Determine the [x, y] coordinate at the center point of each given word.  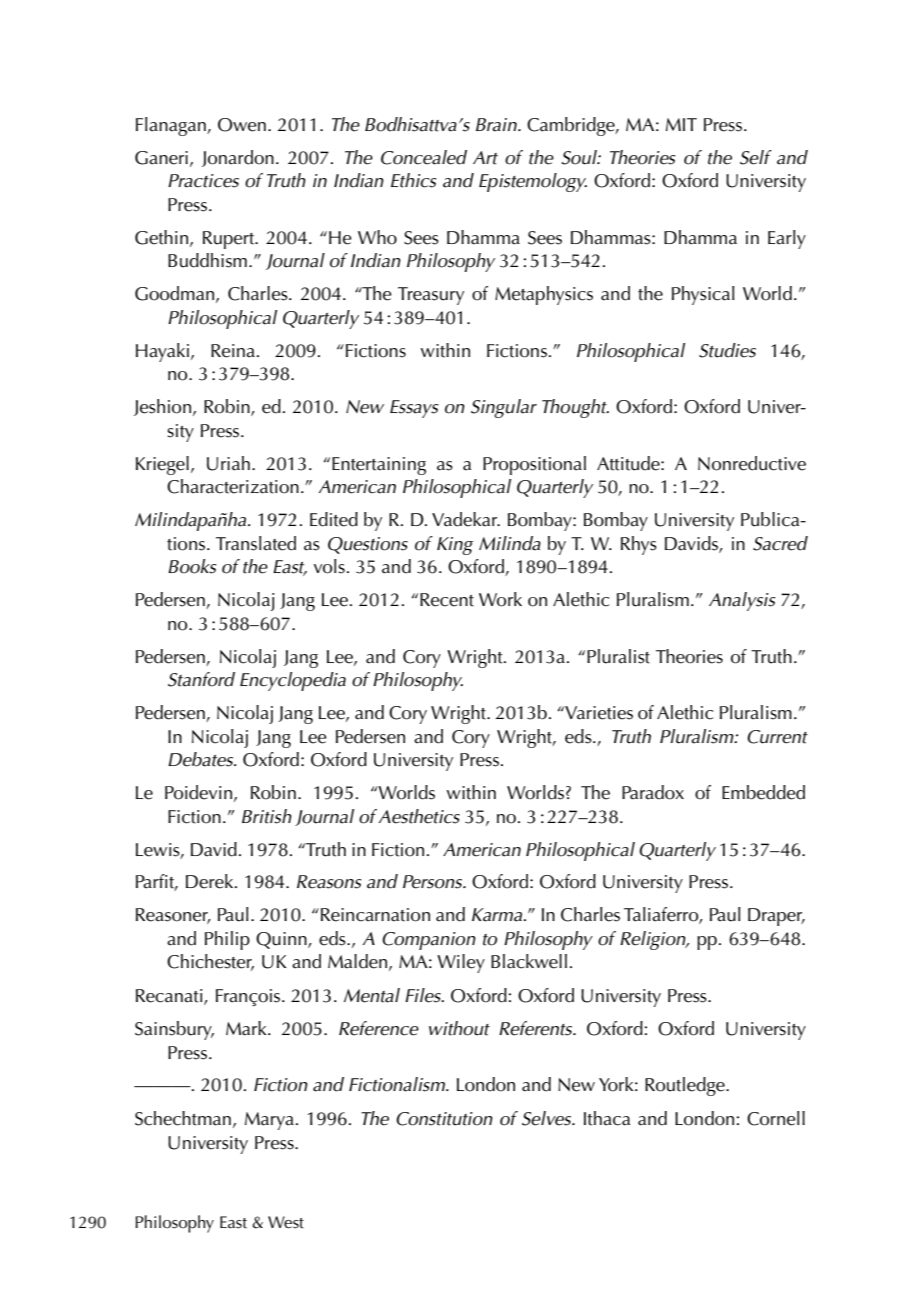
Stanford [201, 679]
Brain [497, 125]
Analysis [742, 601]
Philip [227, 940]
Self [756, 157]
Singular [504, 408]
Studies [727, 350]
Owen [242, 125]
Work [500, 599]
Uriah [228, 463]
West [286, 1222]
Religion [654, 940]
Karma [498, 915]
